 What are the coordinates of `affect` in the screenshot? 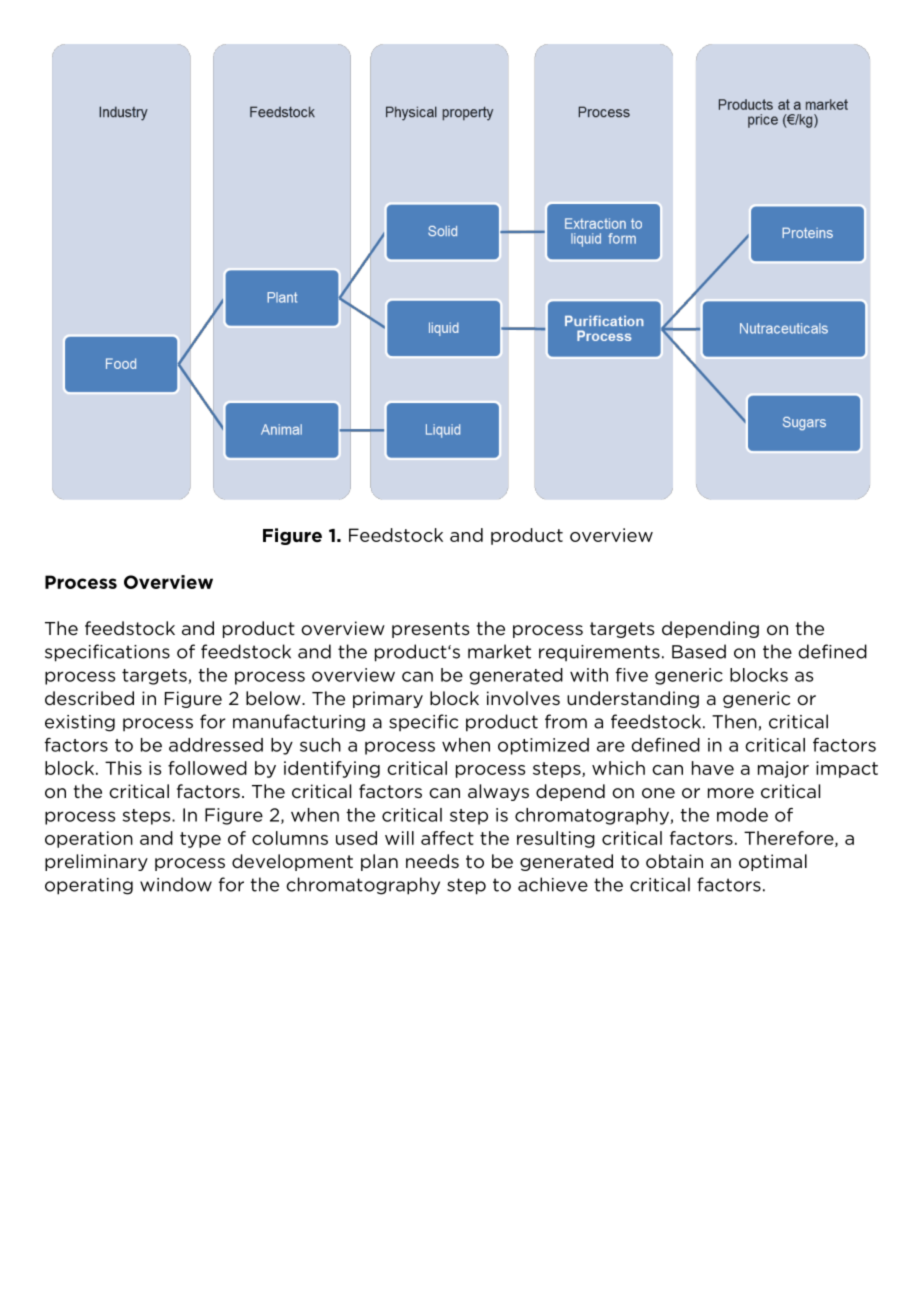 It's located at (447, 838).
